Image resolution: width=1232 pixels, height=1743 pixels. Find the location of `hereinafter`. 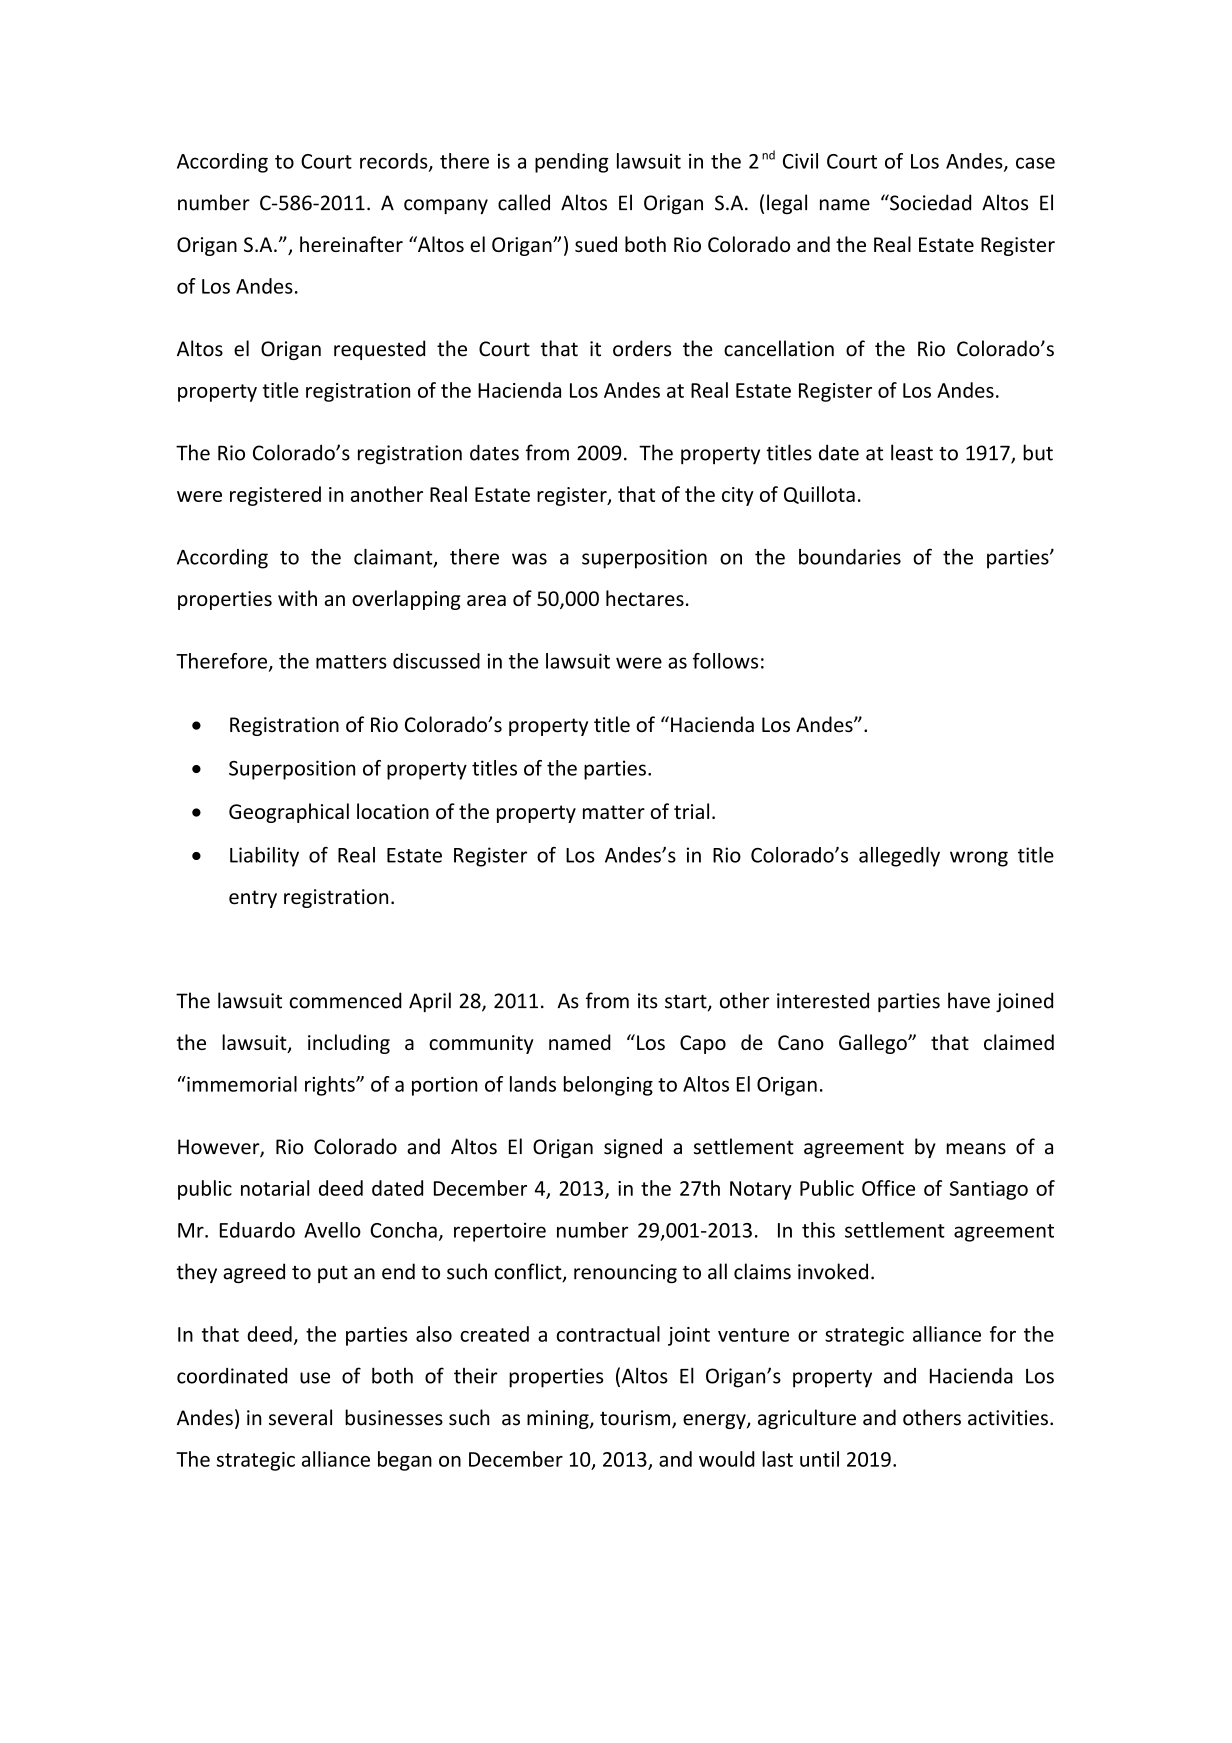

hereinafter is located at coordinates (351, 244).
